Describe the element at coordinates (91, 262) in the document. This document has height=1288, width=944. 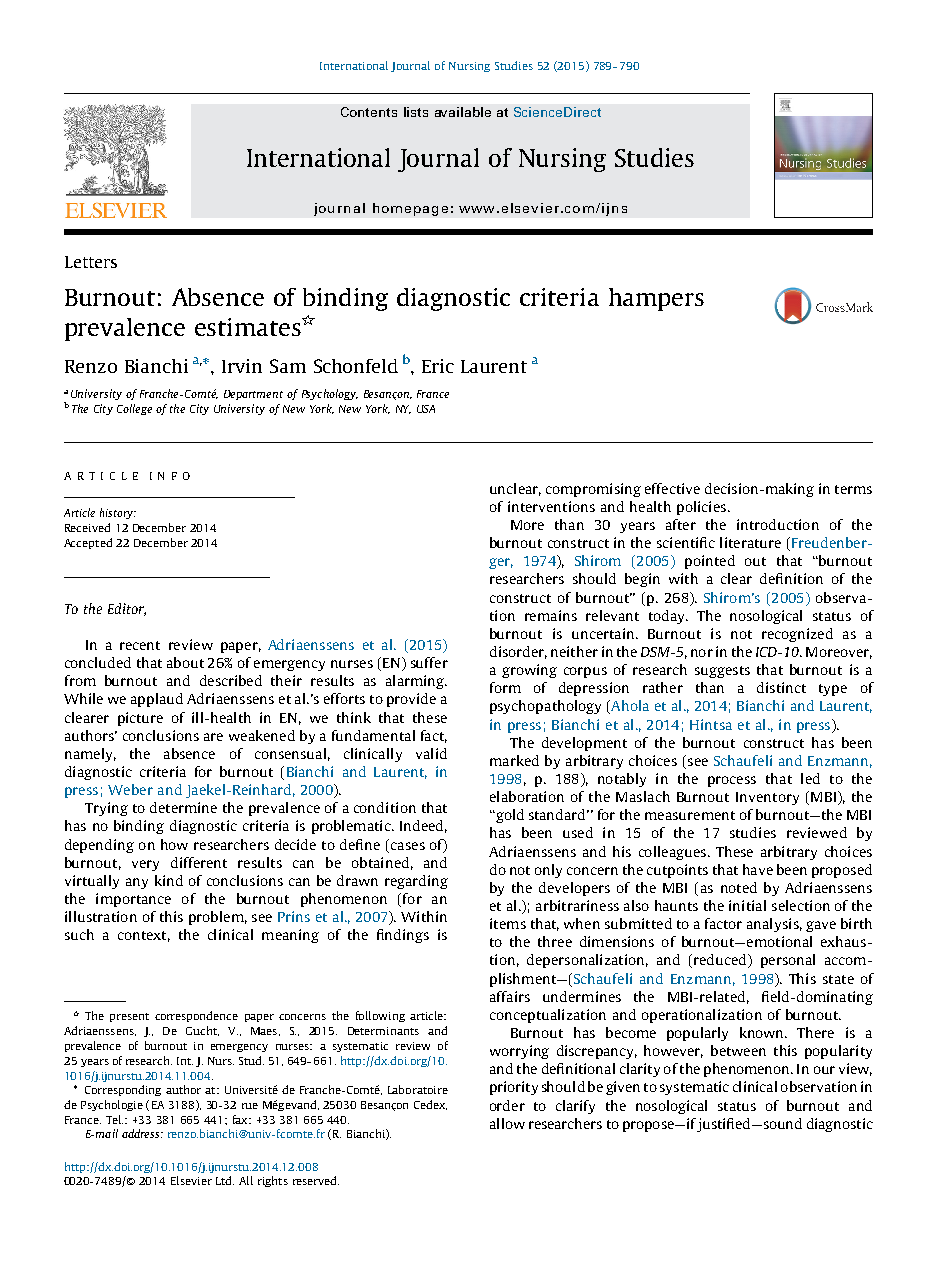
I see `Letters` at that location.
